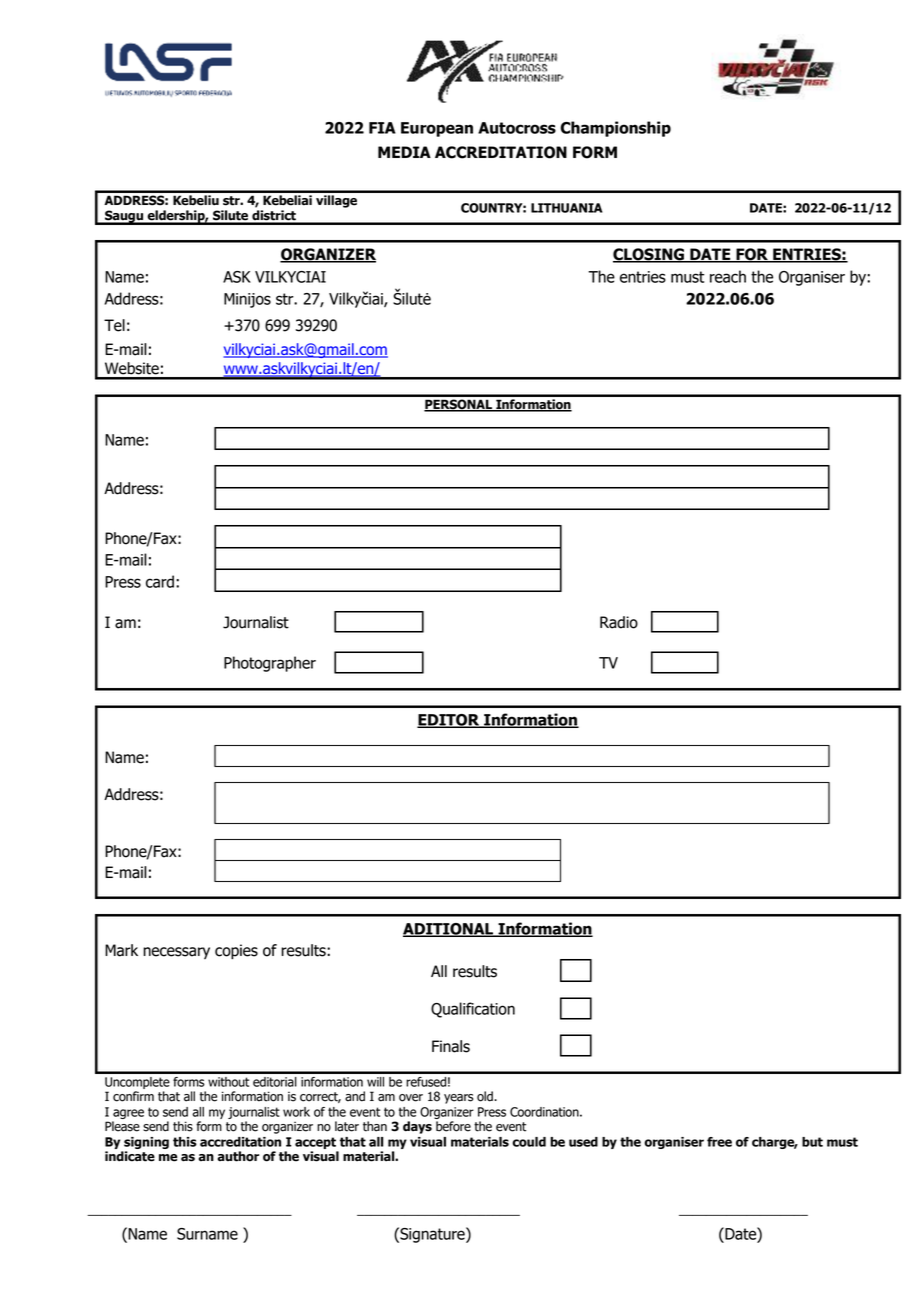 The image size is (924, 1308). What do you see at coordinates (649, 255) in the screenshot?
I see `CLOSING` at bounding box center [649, 255].
